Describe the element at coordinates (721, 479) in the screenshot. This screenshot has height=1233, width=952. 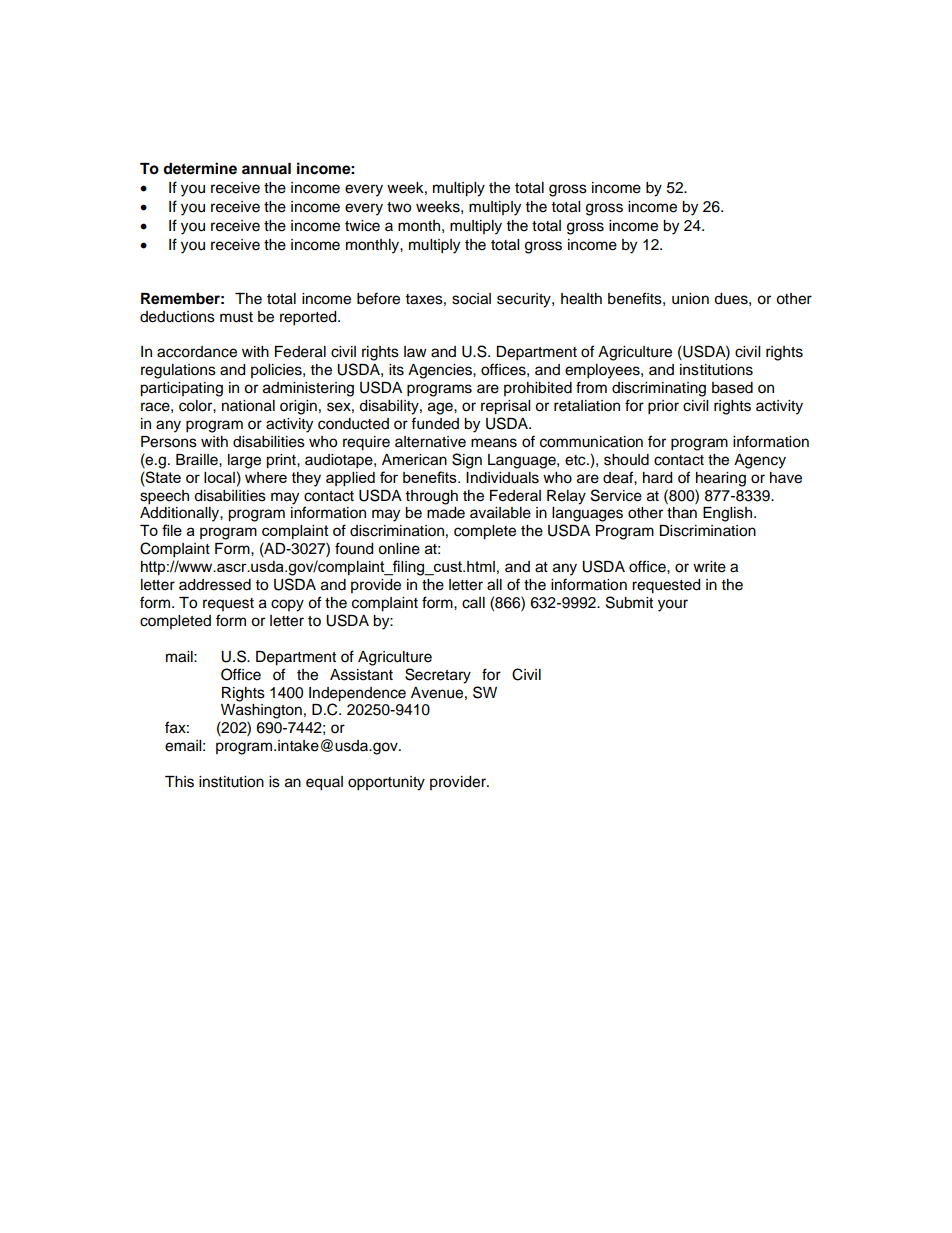
I see `hearing` at that location.
